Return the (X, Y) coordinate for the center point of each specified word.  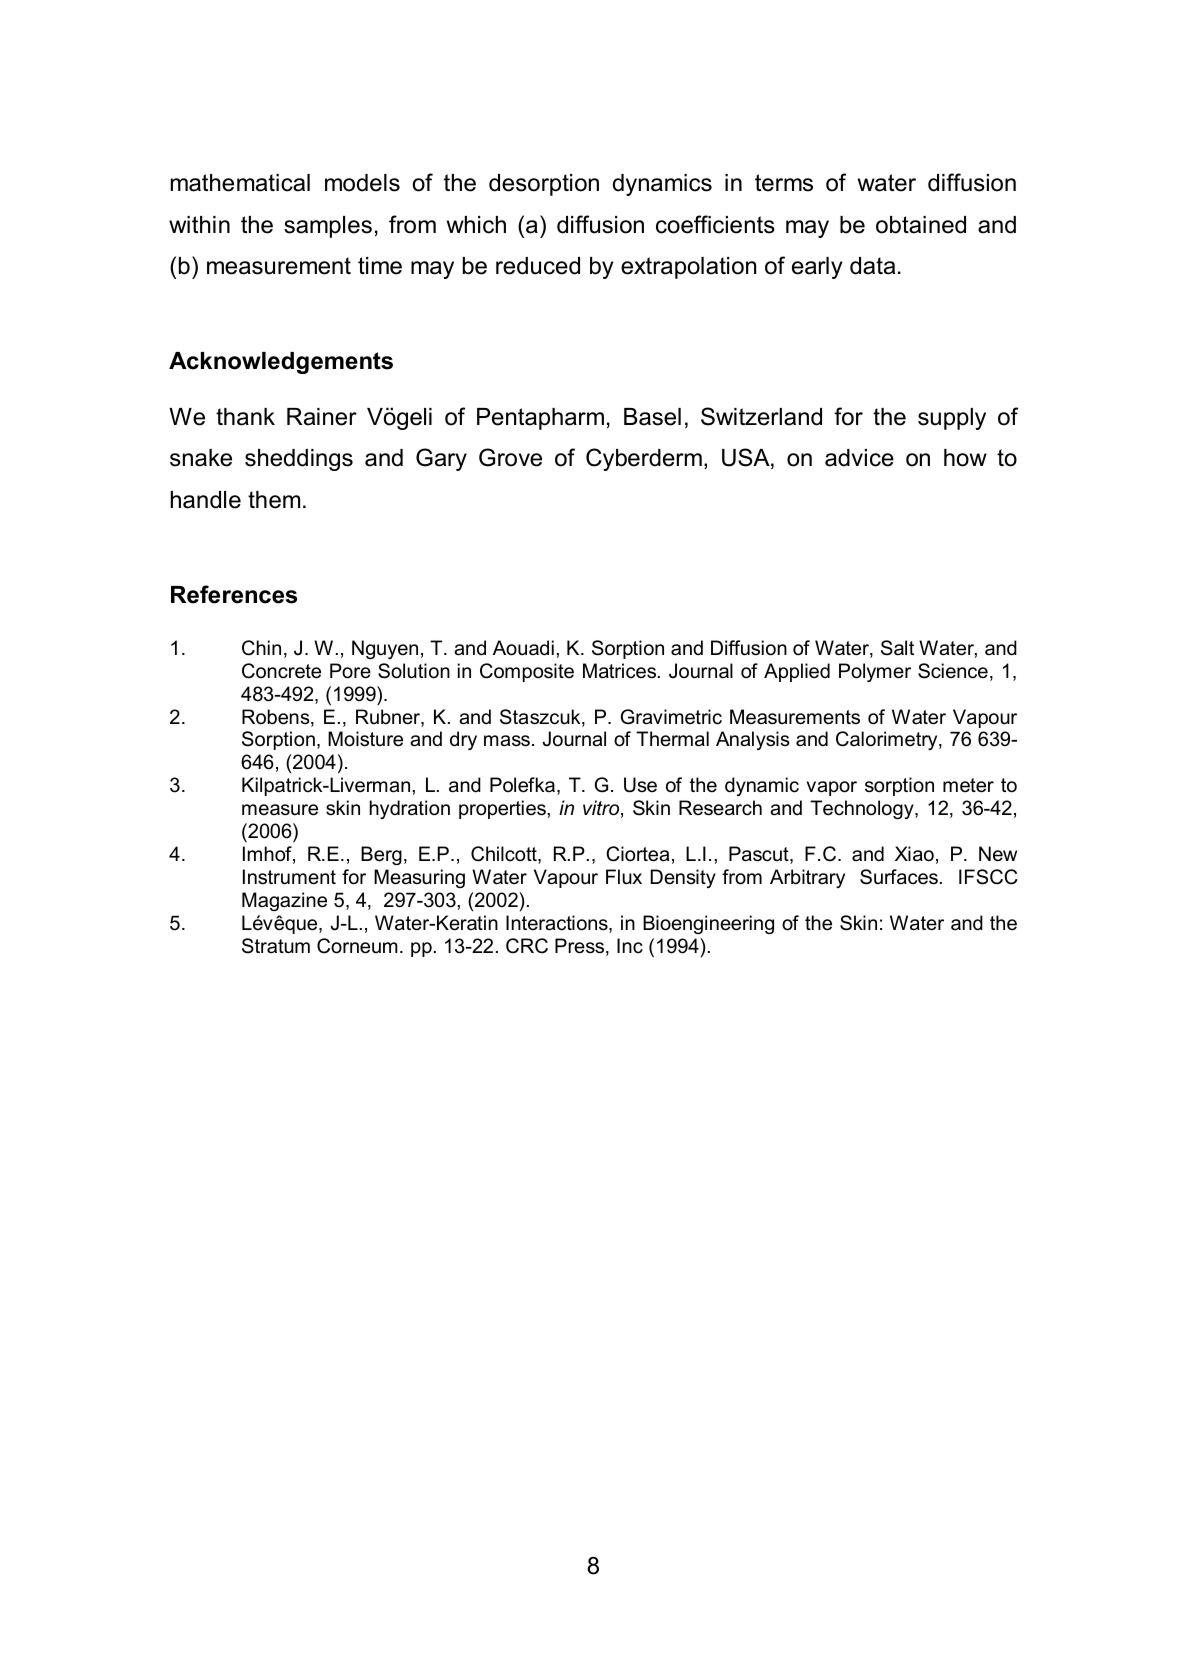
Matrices (621, 671)
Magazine (284, 901)
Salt (897, 648)
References (234, 594)
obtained (921, 225)
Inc (630, 946)
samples (328, 227)
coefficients (715, 224)
